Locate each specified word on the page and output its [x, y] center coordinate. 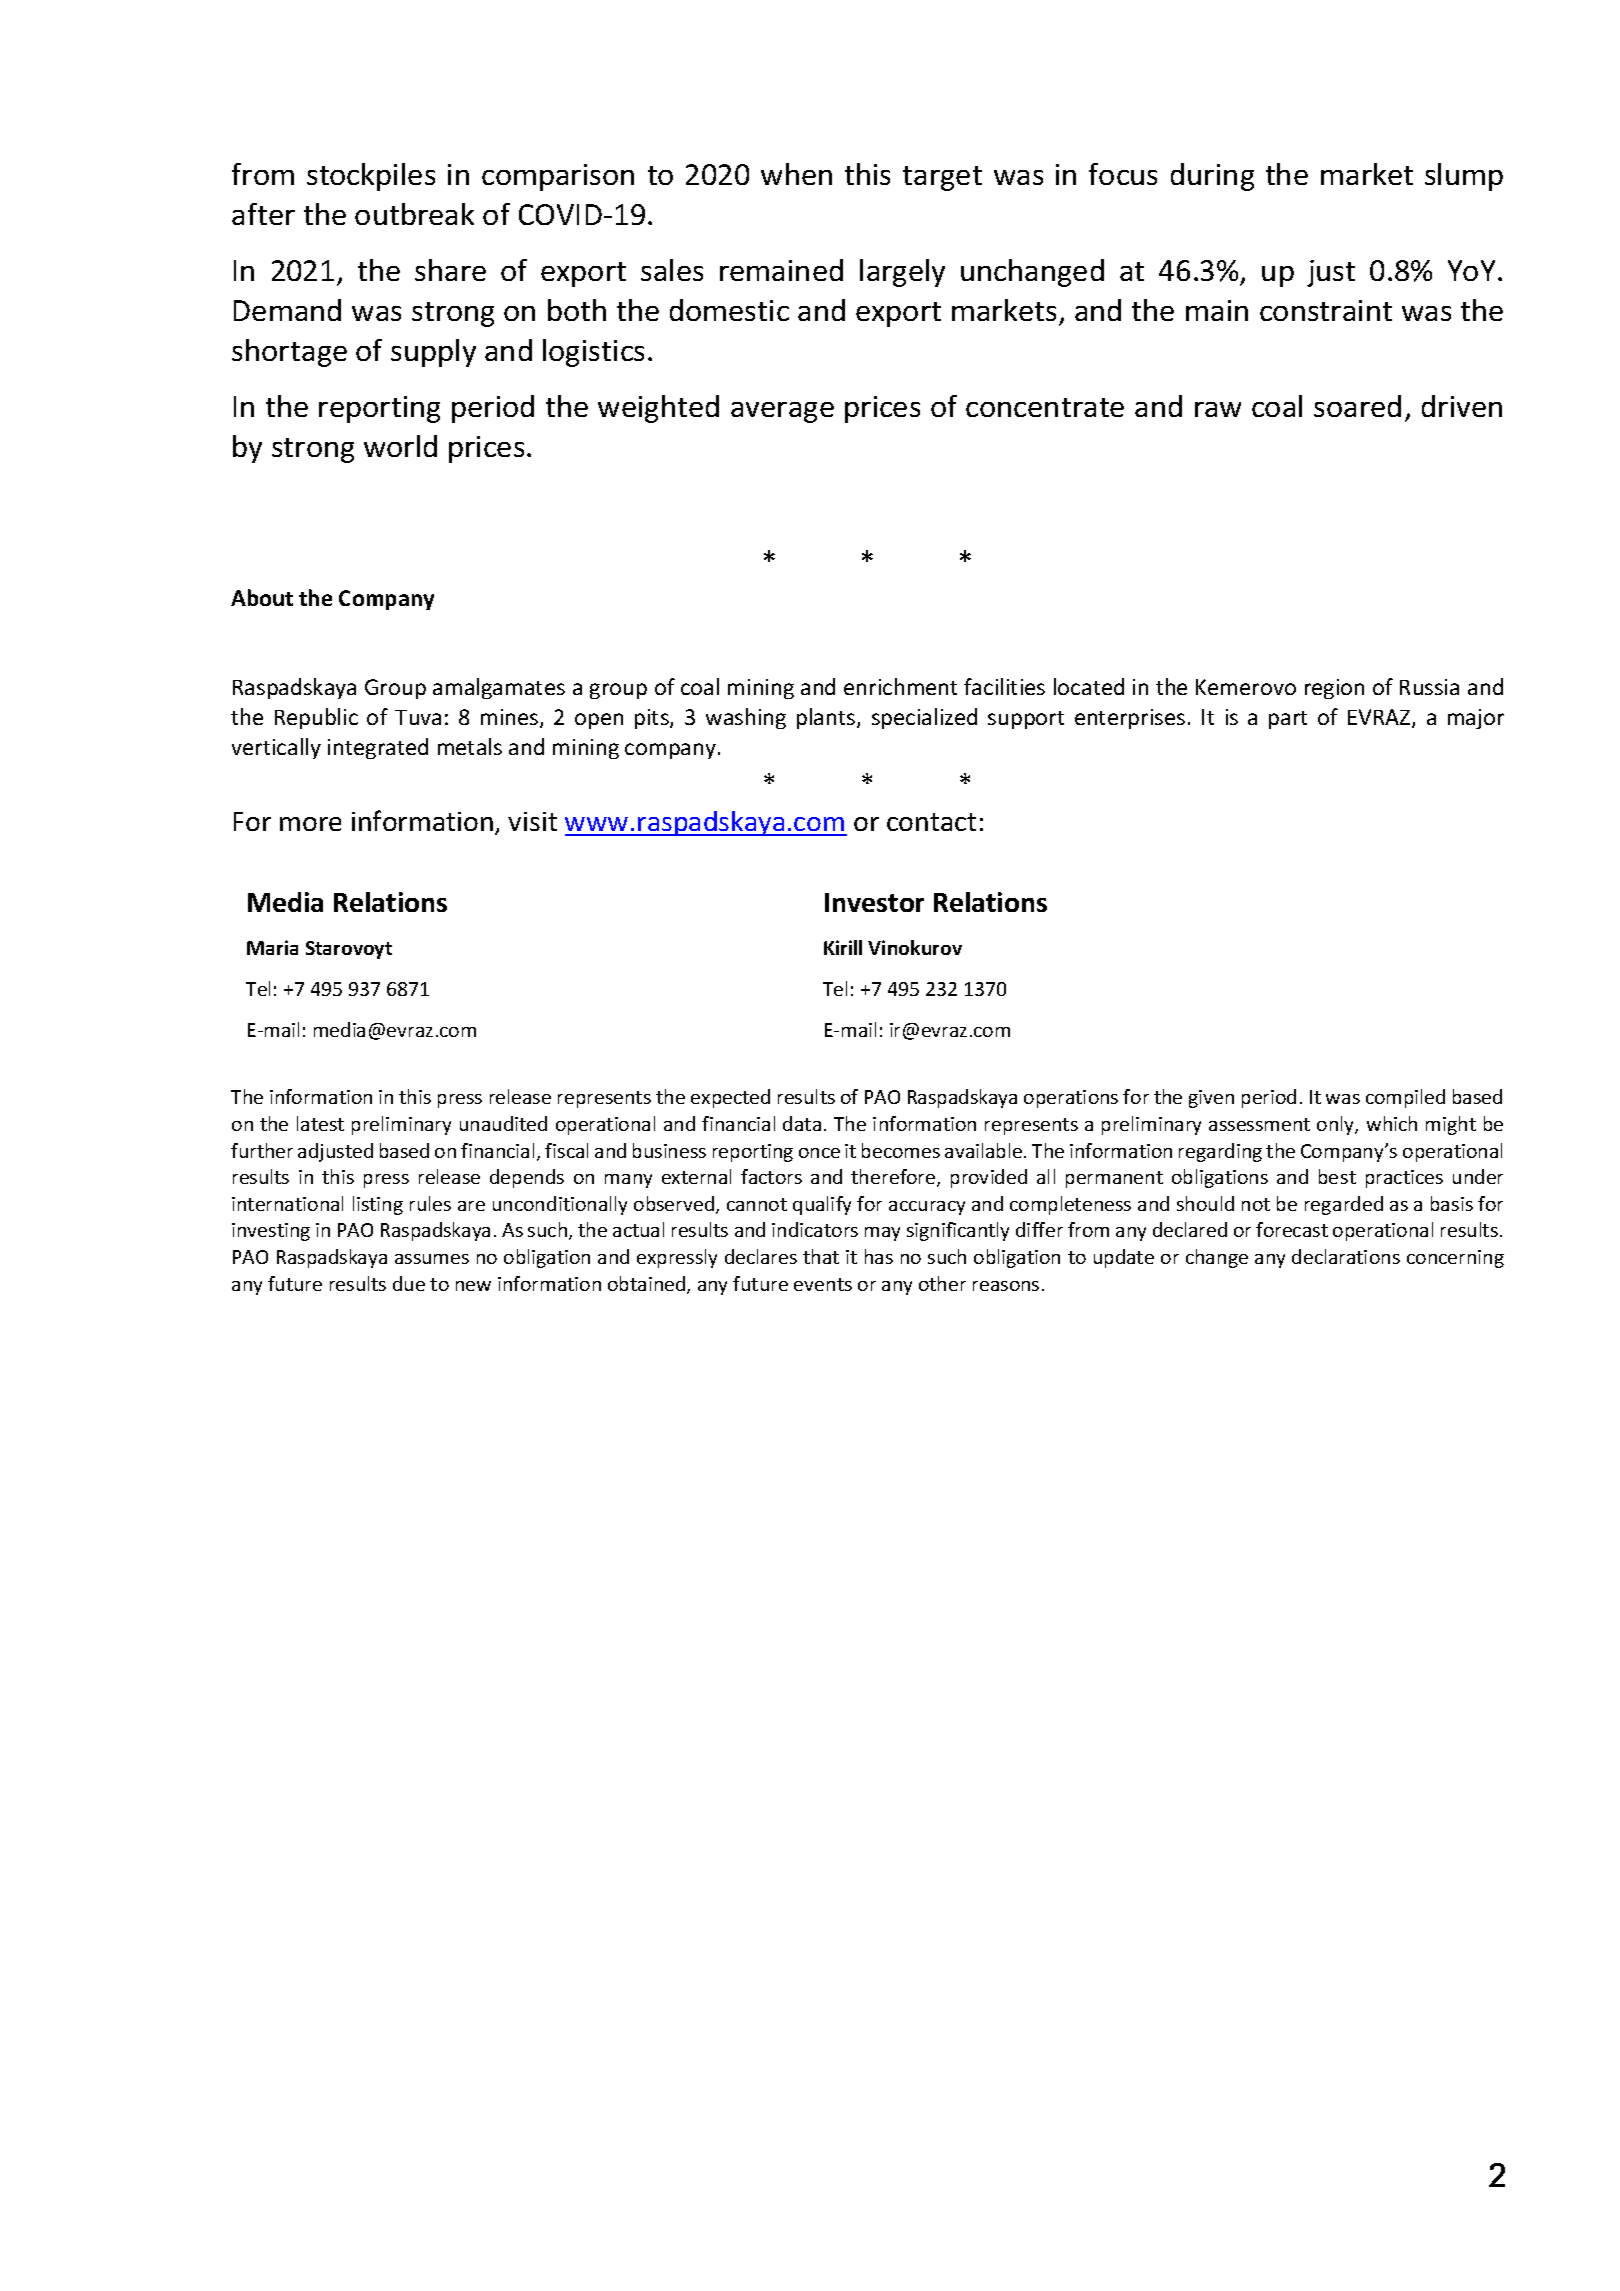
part [1288, 720]
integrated [378, 748]
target [942, 178]
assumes [432, 1259]
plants [827, 718]
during [1212, 177]
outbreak [414, 214]
